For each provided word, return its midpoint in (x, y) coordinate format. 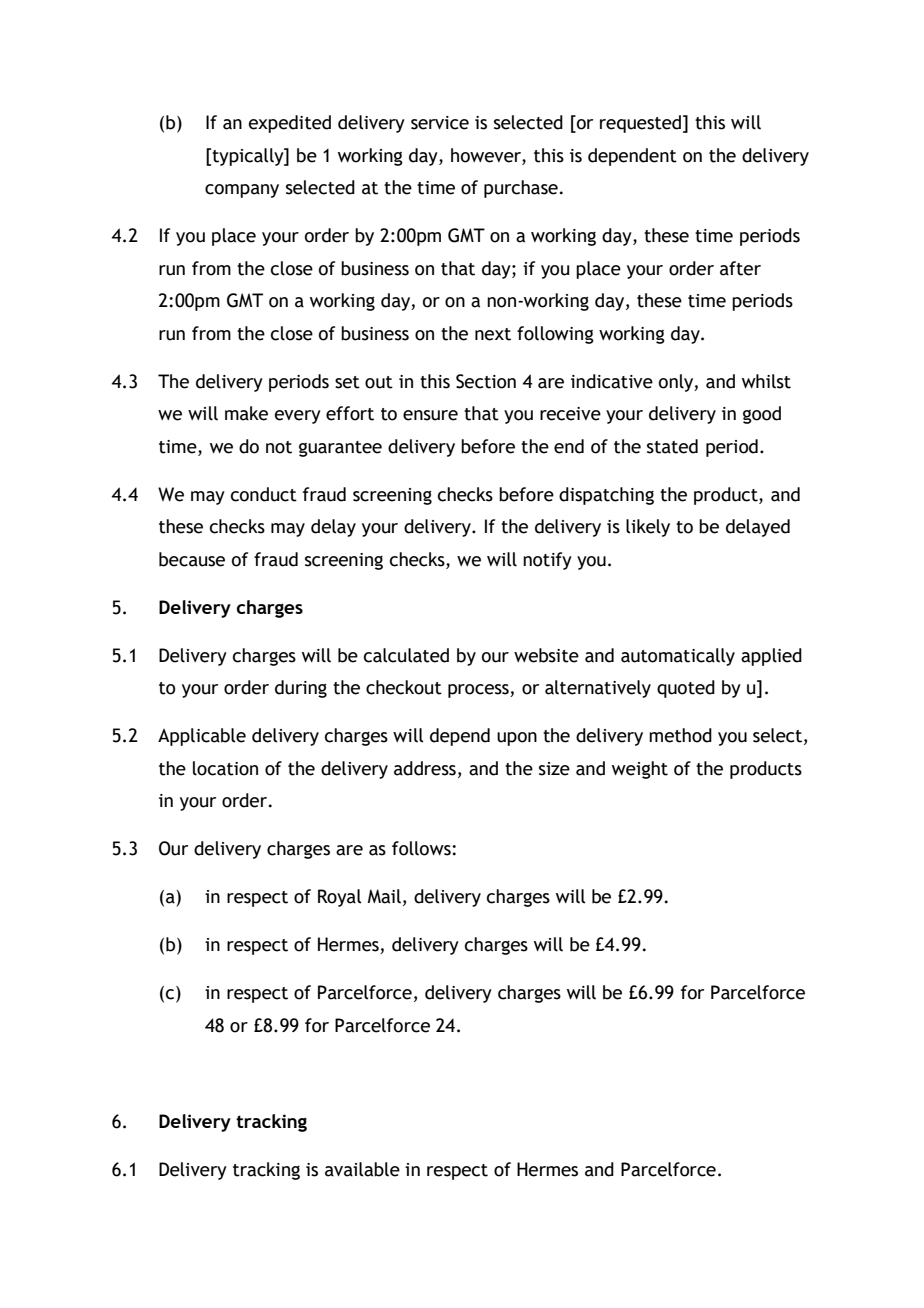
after (740, 268)
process (479, 691)
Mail (384, 896)
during (301, 689)
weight (640, 770)
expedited (290, 124)
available (362, 1169)
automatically (678, 657)
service (440, 123)
